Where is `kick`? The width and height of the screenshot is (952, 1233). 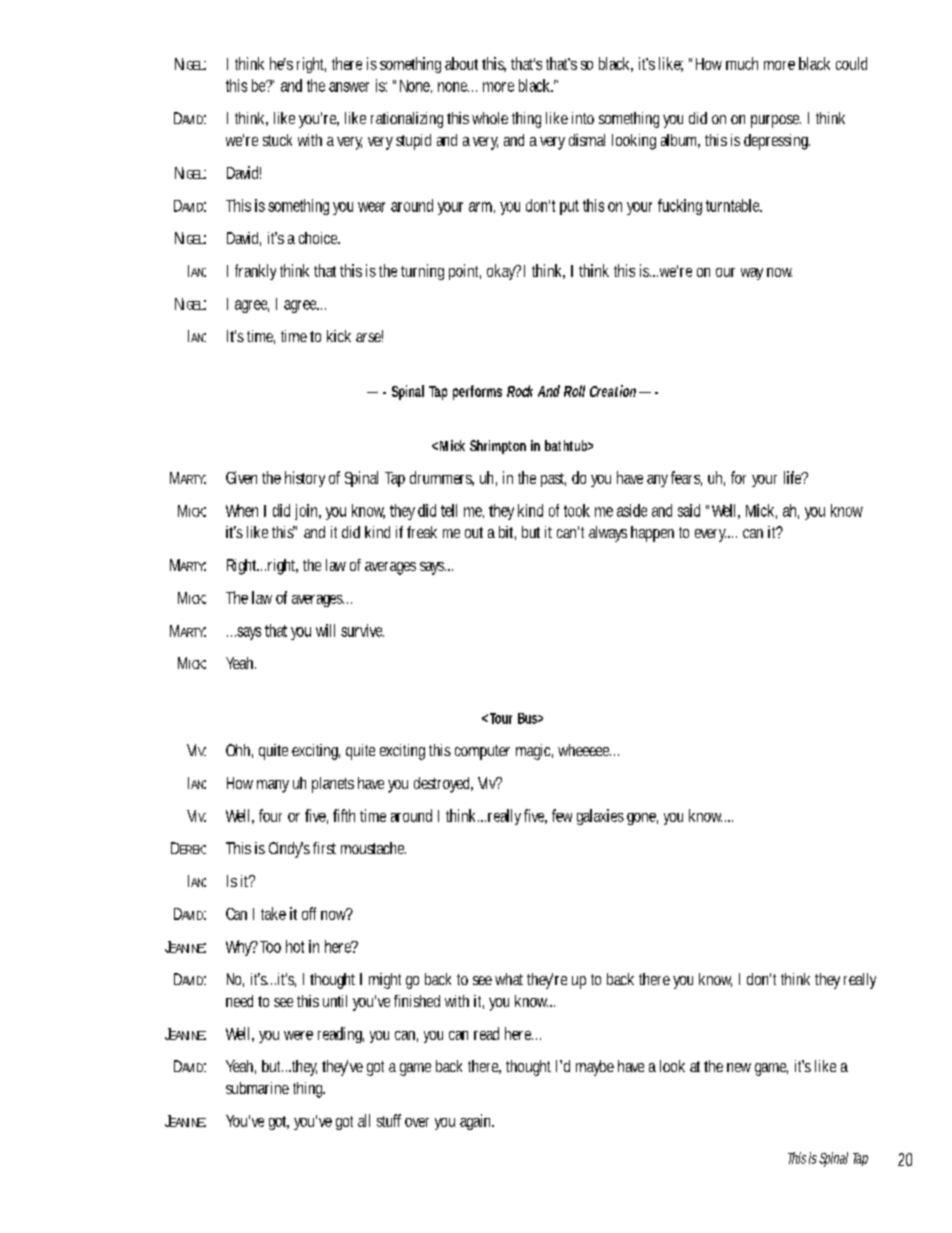 kick is located at coordinates (339, 336).
